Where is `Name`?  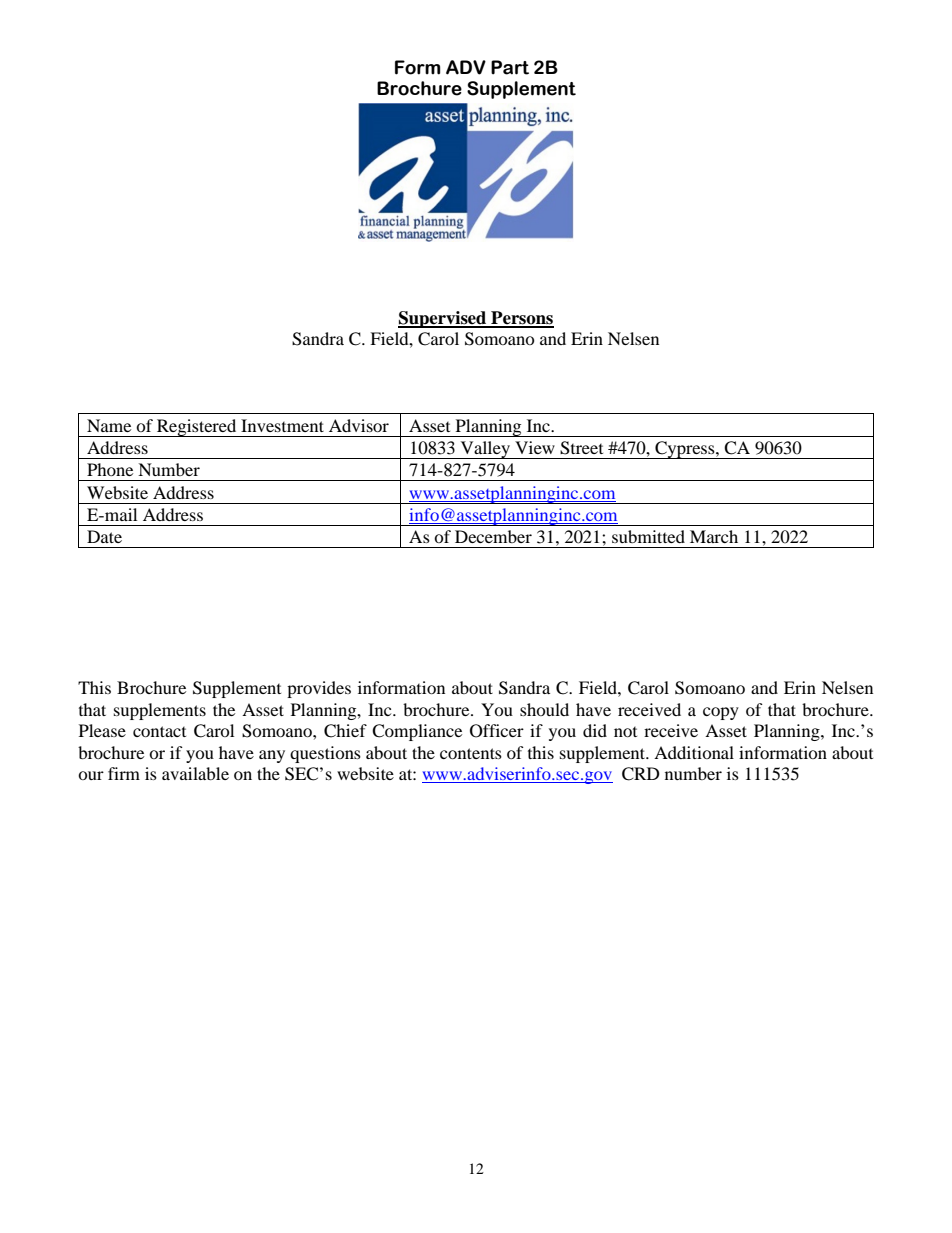 Name is located at coordinates (109, 425).
